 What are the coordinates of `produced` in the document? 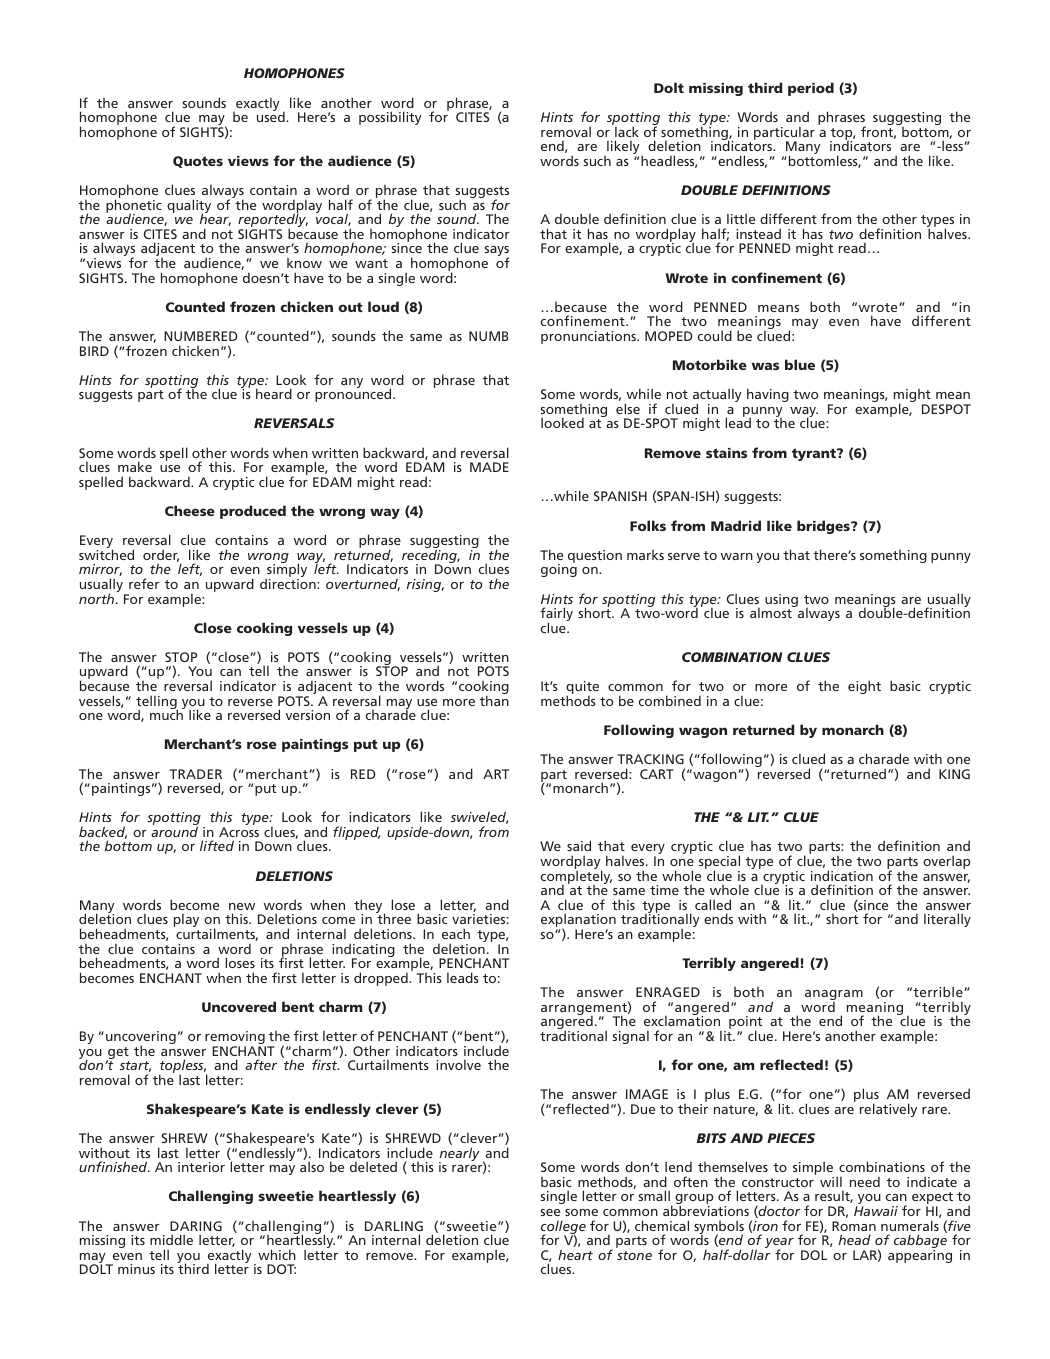 It's located at (253, 512).
